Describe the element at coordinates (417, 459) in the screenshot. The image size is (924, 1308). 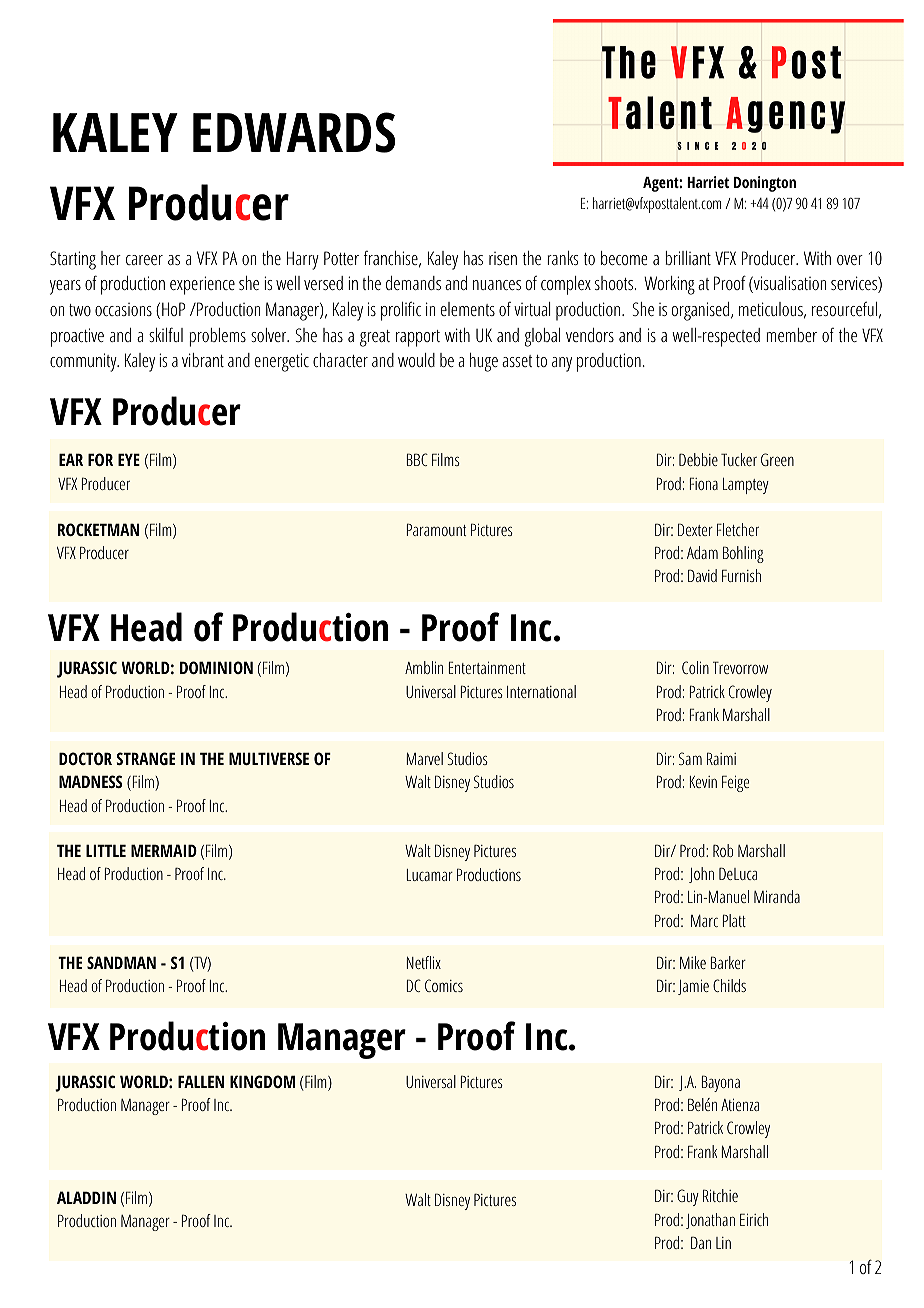
I see `BBC` at that location.
